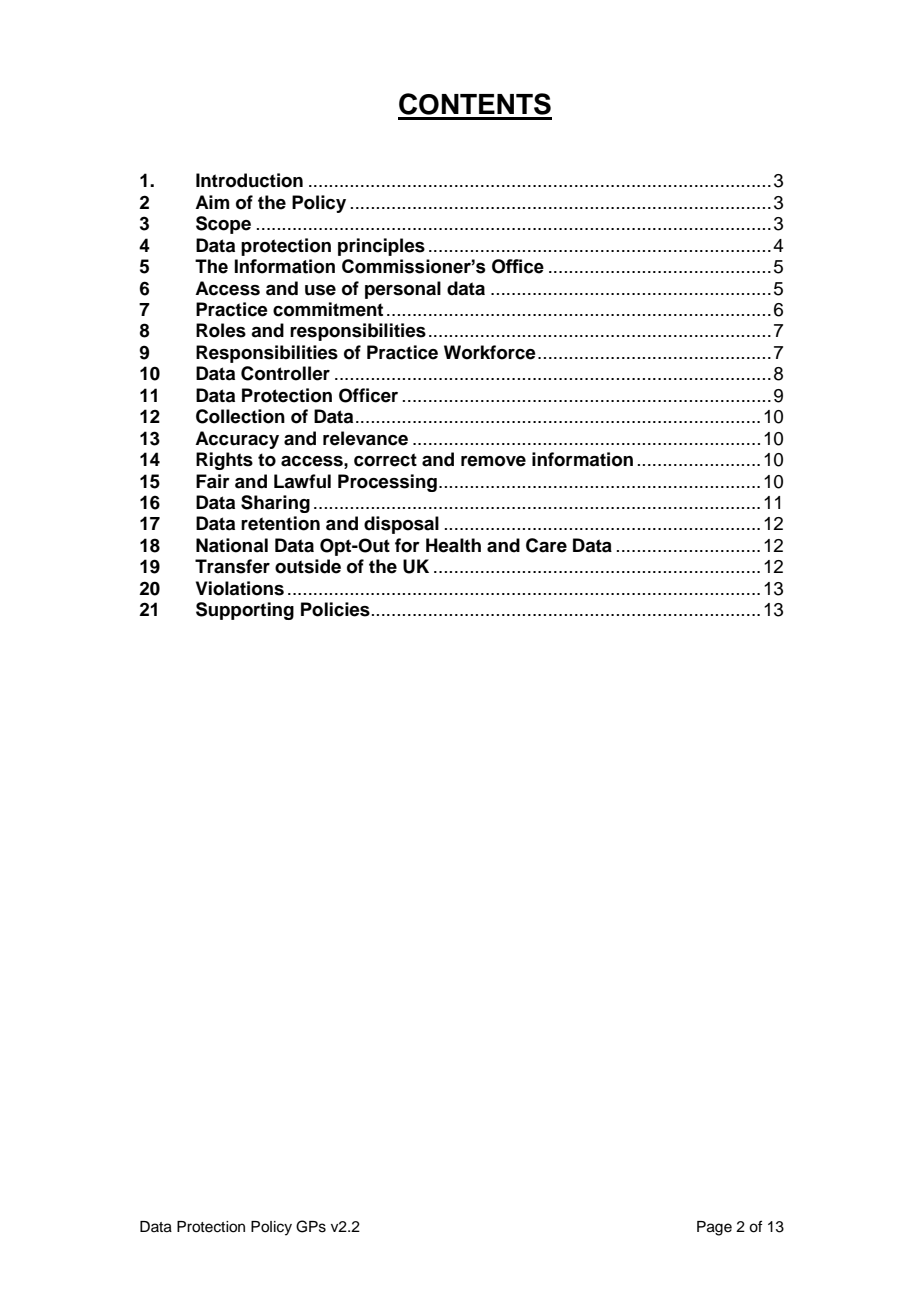 The width and height of the screenshot is (924, 1308). Describe the element at coordinates (493, 461) in the screenshot. I see `remove` at that location.
